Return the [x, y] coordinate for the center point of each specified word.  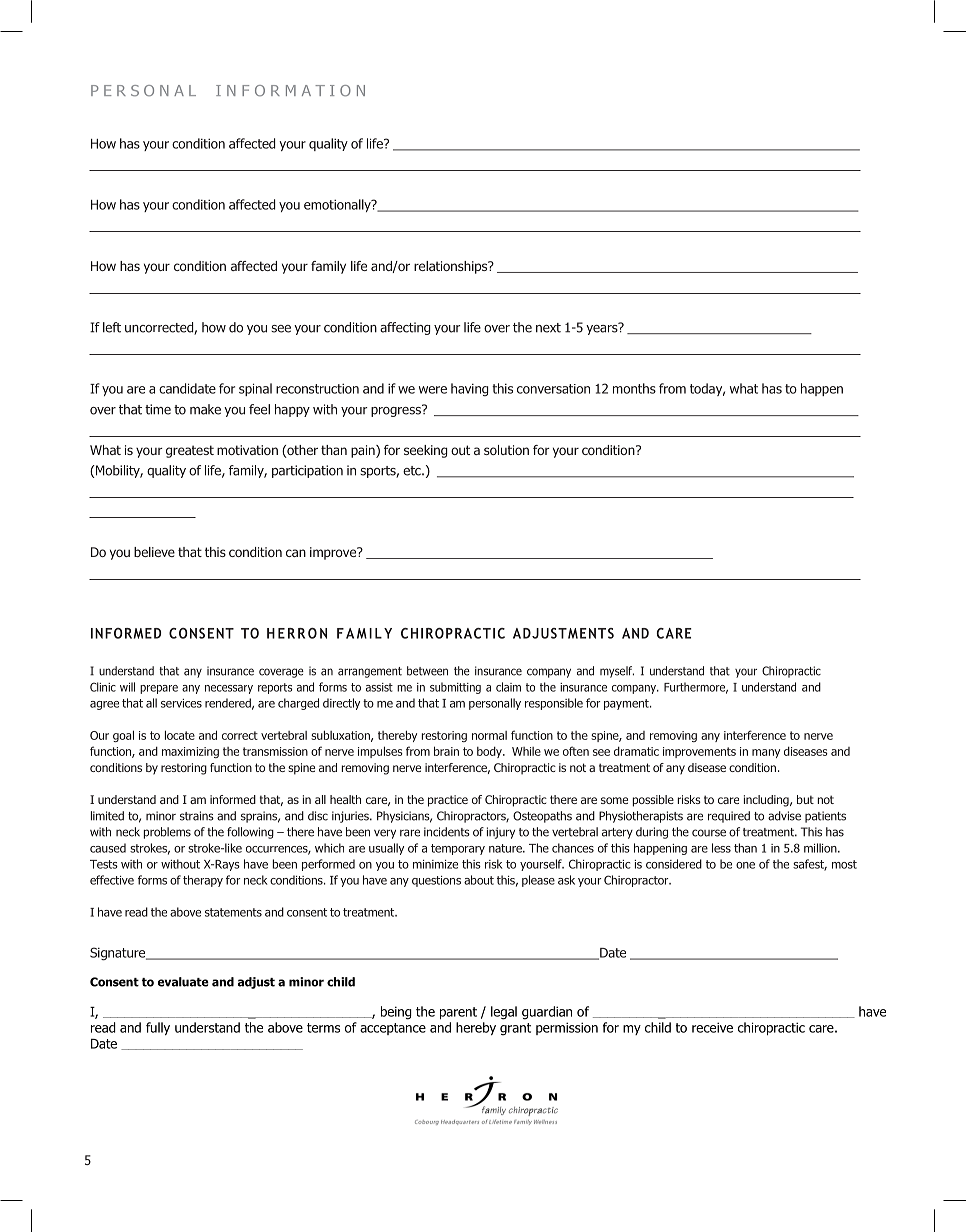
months [634, 388]
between [427, 671]
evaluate [183, 982]
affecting [405, 328]
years [603, 328]
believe [154, 552]
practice [448, 801]
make [205, 409]
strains [197, 816]
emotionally [338, 205]
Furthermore [696, 688]
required [729, 817]
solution [506, 450]
